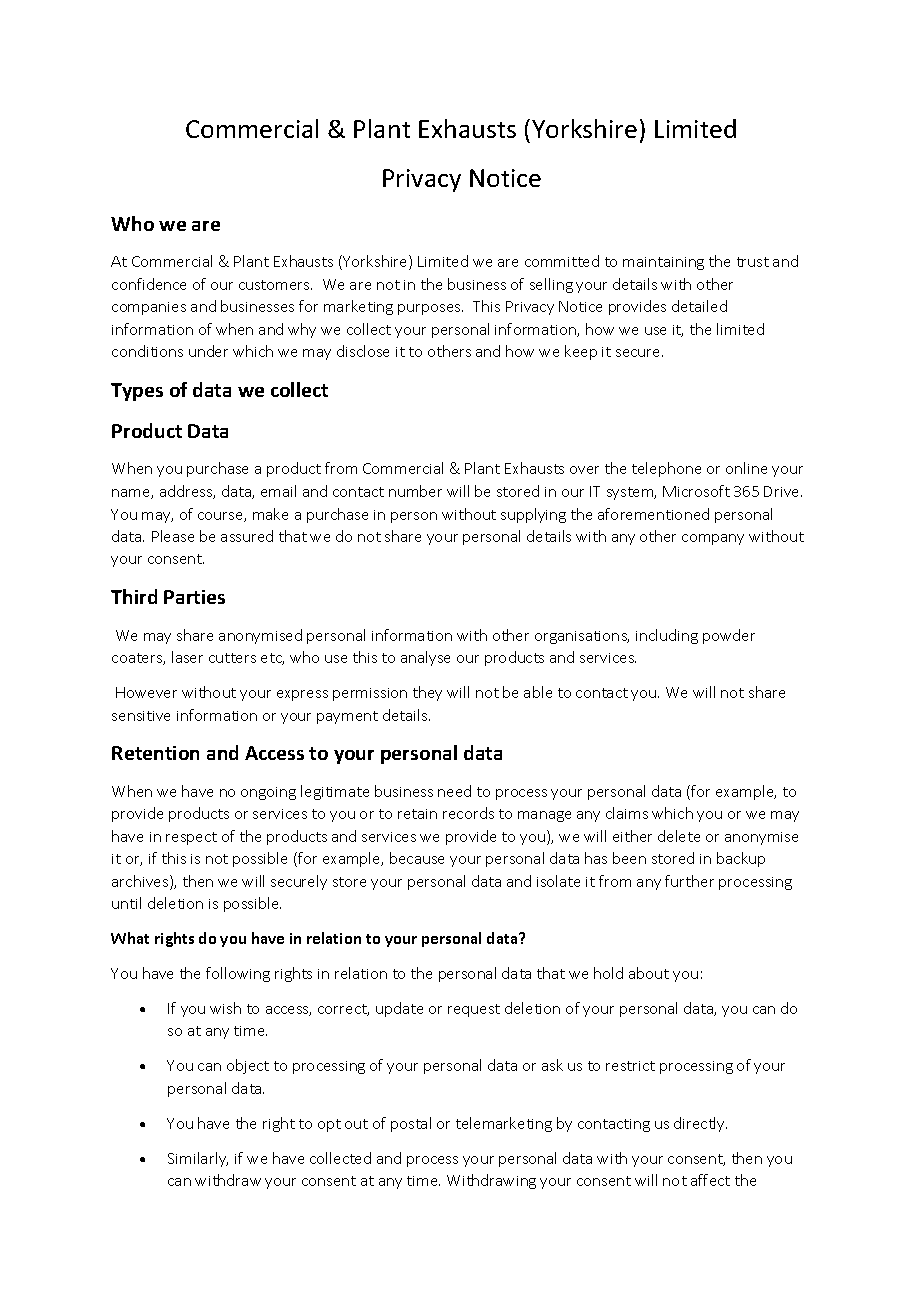 This screenshot has height=1308, width=924. What do you see at coordinates (699, 306) in the screenshot?
I see `detailed` at bounding box center [699, 306].
